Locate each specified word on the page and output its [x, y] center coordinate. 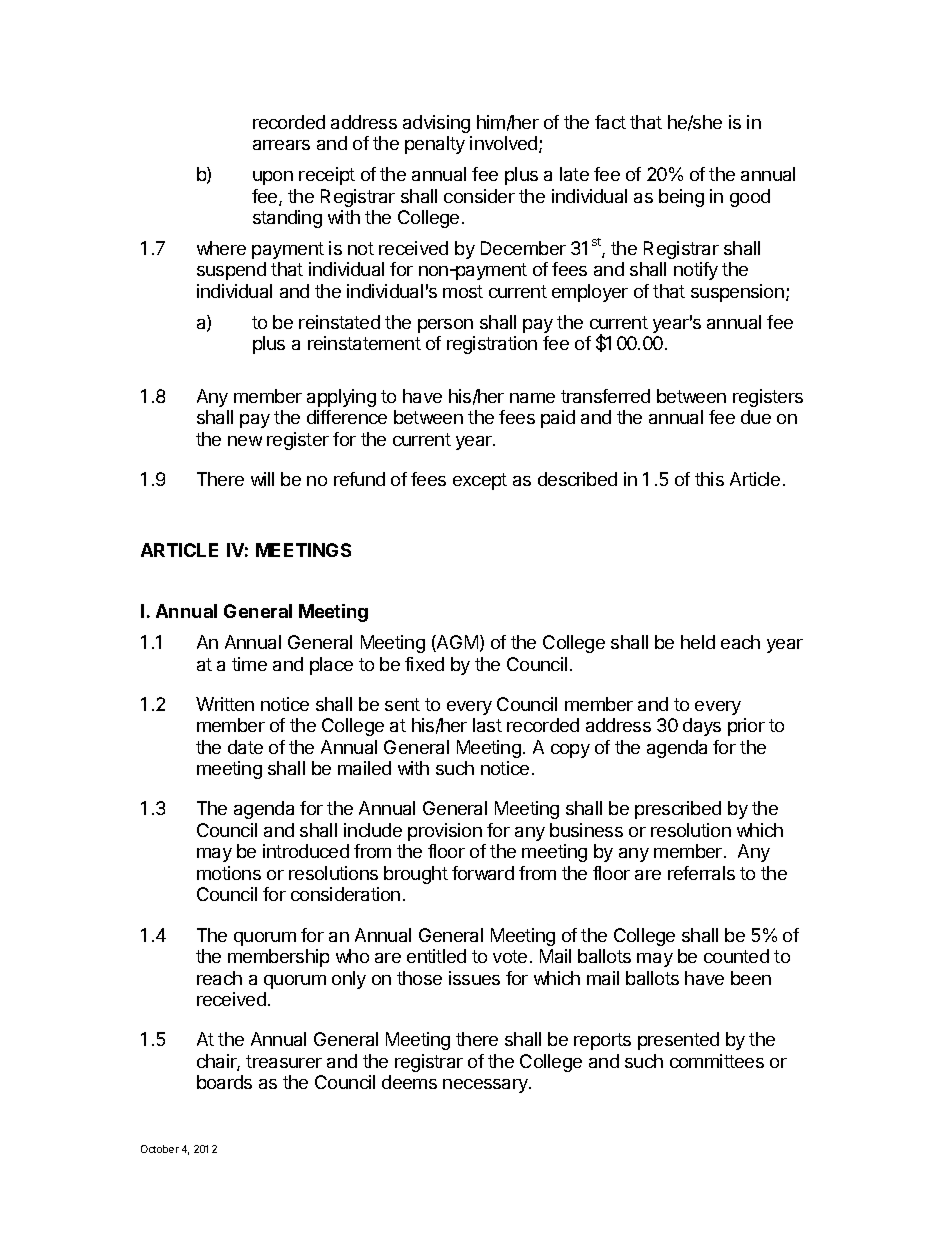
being [681, 198]
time [249, 664]
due [756, 417]
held [698, 642]
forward [483, 873]
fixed [424, 664]
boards [224, 1082]
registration [492, 345]
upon [273, 178]
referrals [701, 873]
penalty [435, 145]
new [245, 441]
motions [229, 873]
